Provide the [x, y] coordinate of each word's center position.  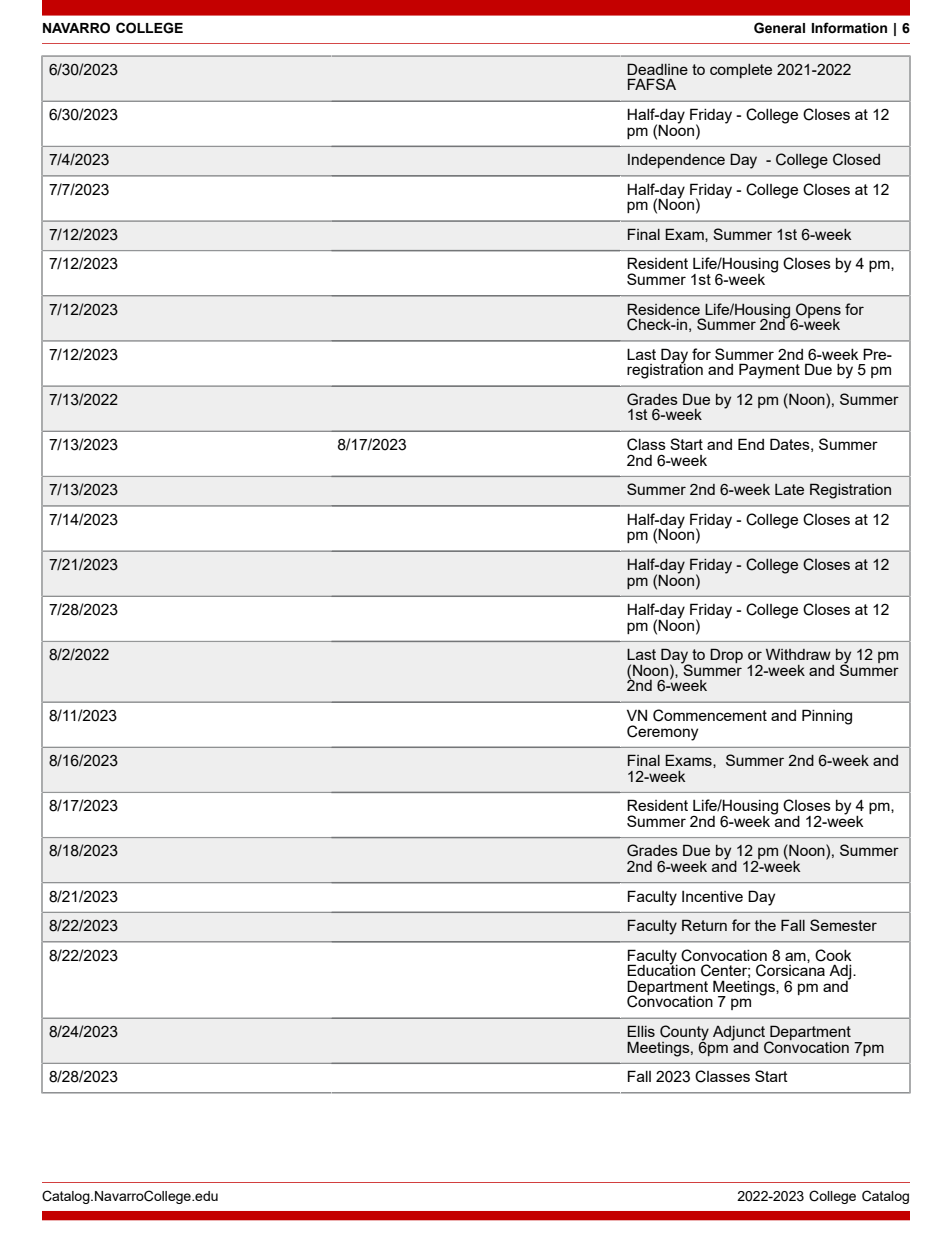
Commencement [710, 715]
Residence [663, 309]
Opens [817, 311]
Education [661, 969]
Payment [769, 371]
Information [849, 28]
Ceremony [662, 733]
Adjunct [740, 1034]
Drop [726, 655]
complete [741, 71]
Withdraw [798, 654]
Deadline [657, 69]
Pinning [827, 717]
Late [789, 489]
